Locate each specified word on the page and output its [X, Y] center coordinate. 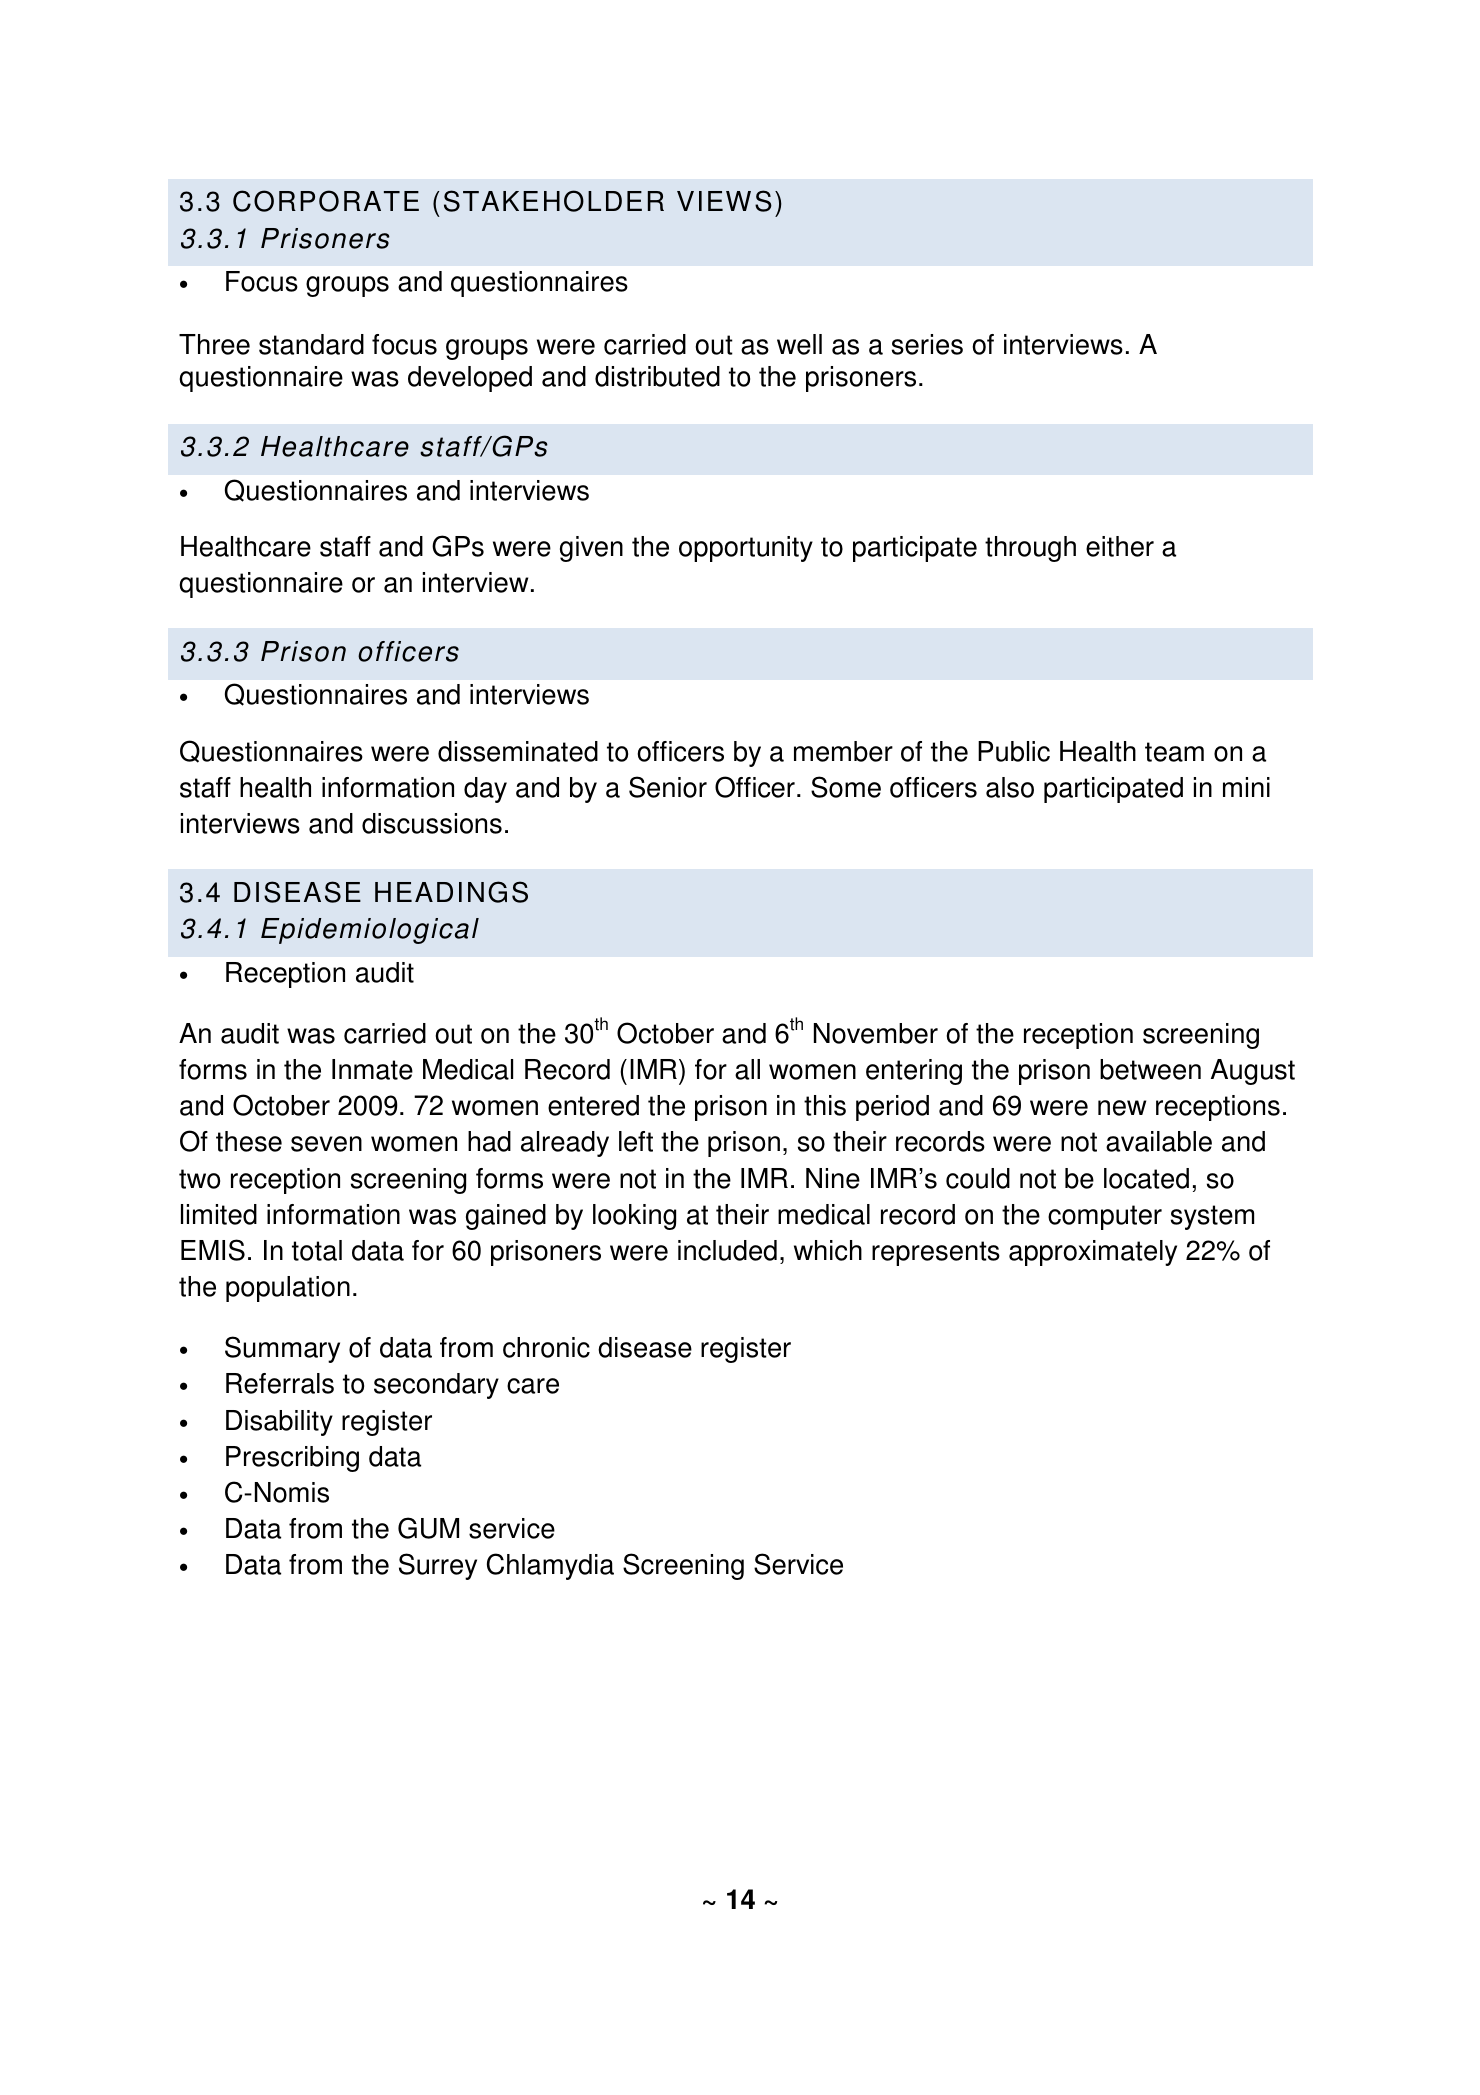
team [1174, 752]
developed [470, 379]
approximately [1093, 1253]
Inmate [372, 1069]
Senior [668, 787]
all [747, 1069]
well [799, 344]
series [927, 344]
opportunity [746, 549]
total [317, 1250]
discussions [432, 823]
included [727, 1250]
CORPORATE [326, 201]
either [1120, 546]
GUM [428, 1528]
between [1150, 1069]
